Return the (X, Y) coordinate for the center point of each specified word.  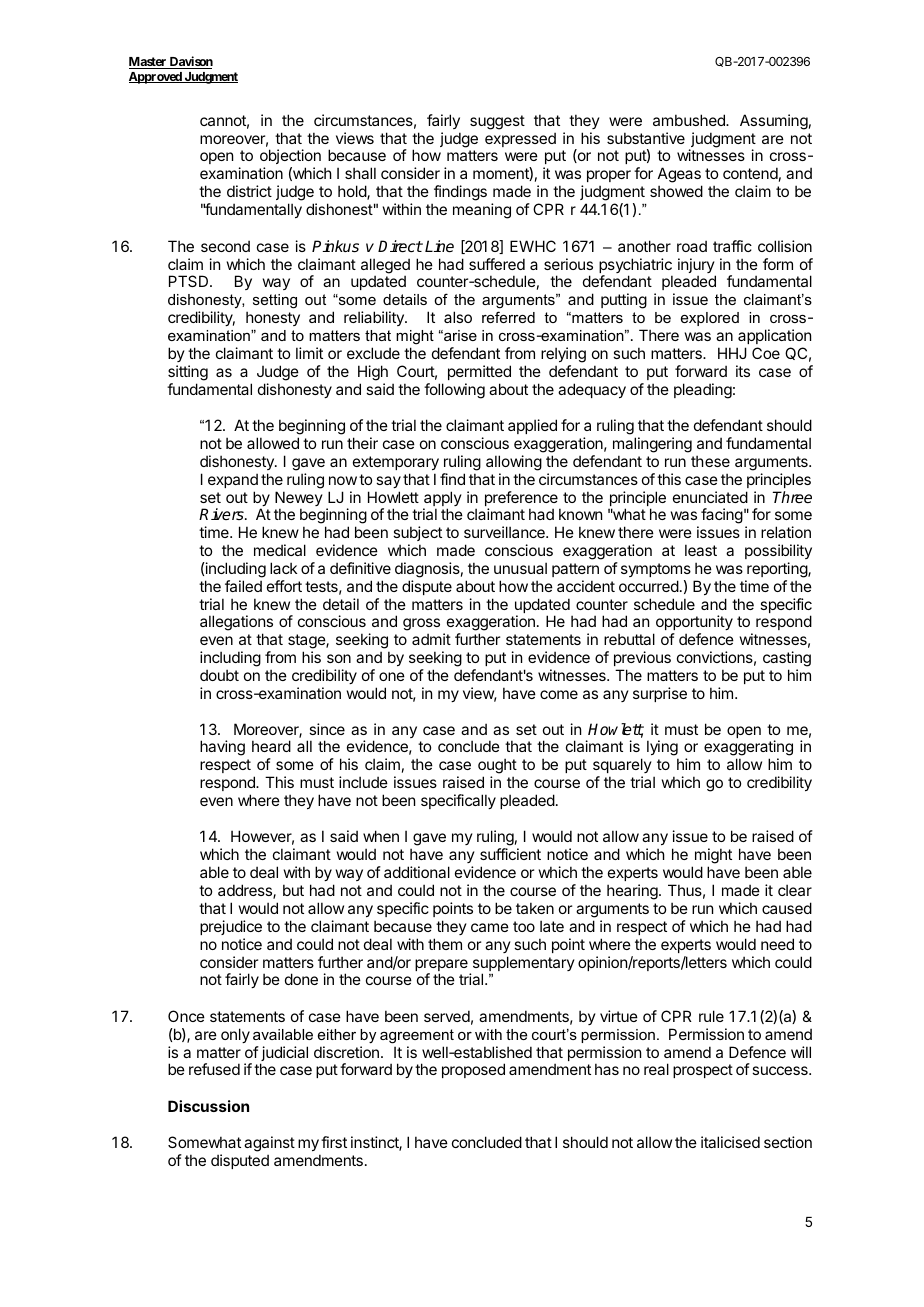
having (222, 748)
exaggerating (748, 749)
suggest (497, 122)
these (710, 461)
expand (233, 480)
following (454, 391)
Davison (190, 62)
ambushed (690, 120)
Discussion (208, 1106)
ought (497, 767)
